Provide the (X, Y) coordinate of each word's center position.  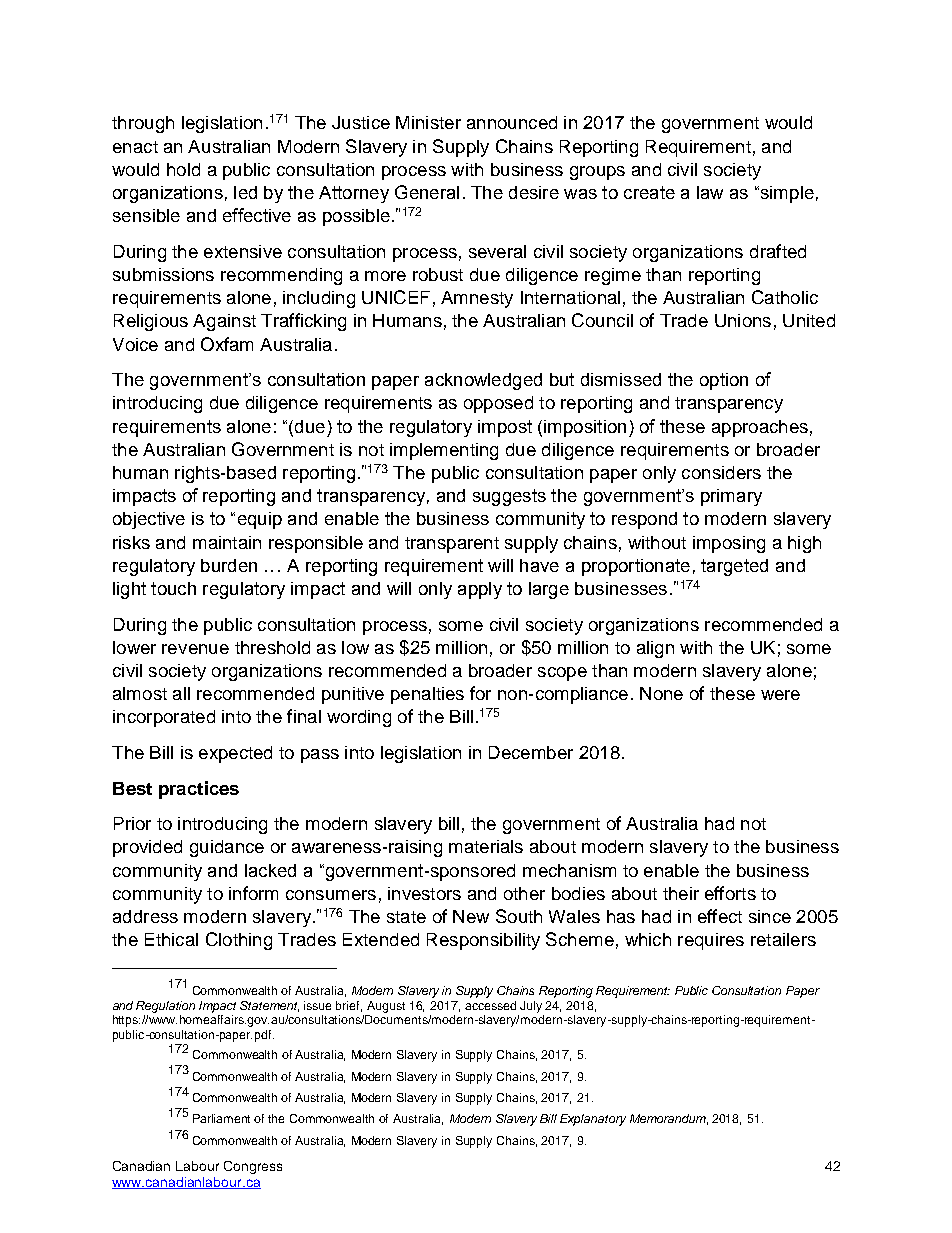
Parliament (221, 1118)
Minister (428, 122)
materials (486, 846)
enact (135, 147)
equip (260, 520)
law (710, 192)
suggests (509, 497)
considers (721, 472)
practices (199, 790)
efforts (730, 893)
